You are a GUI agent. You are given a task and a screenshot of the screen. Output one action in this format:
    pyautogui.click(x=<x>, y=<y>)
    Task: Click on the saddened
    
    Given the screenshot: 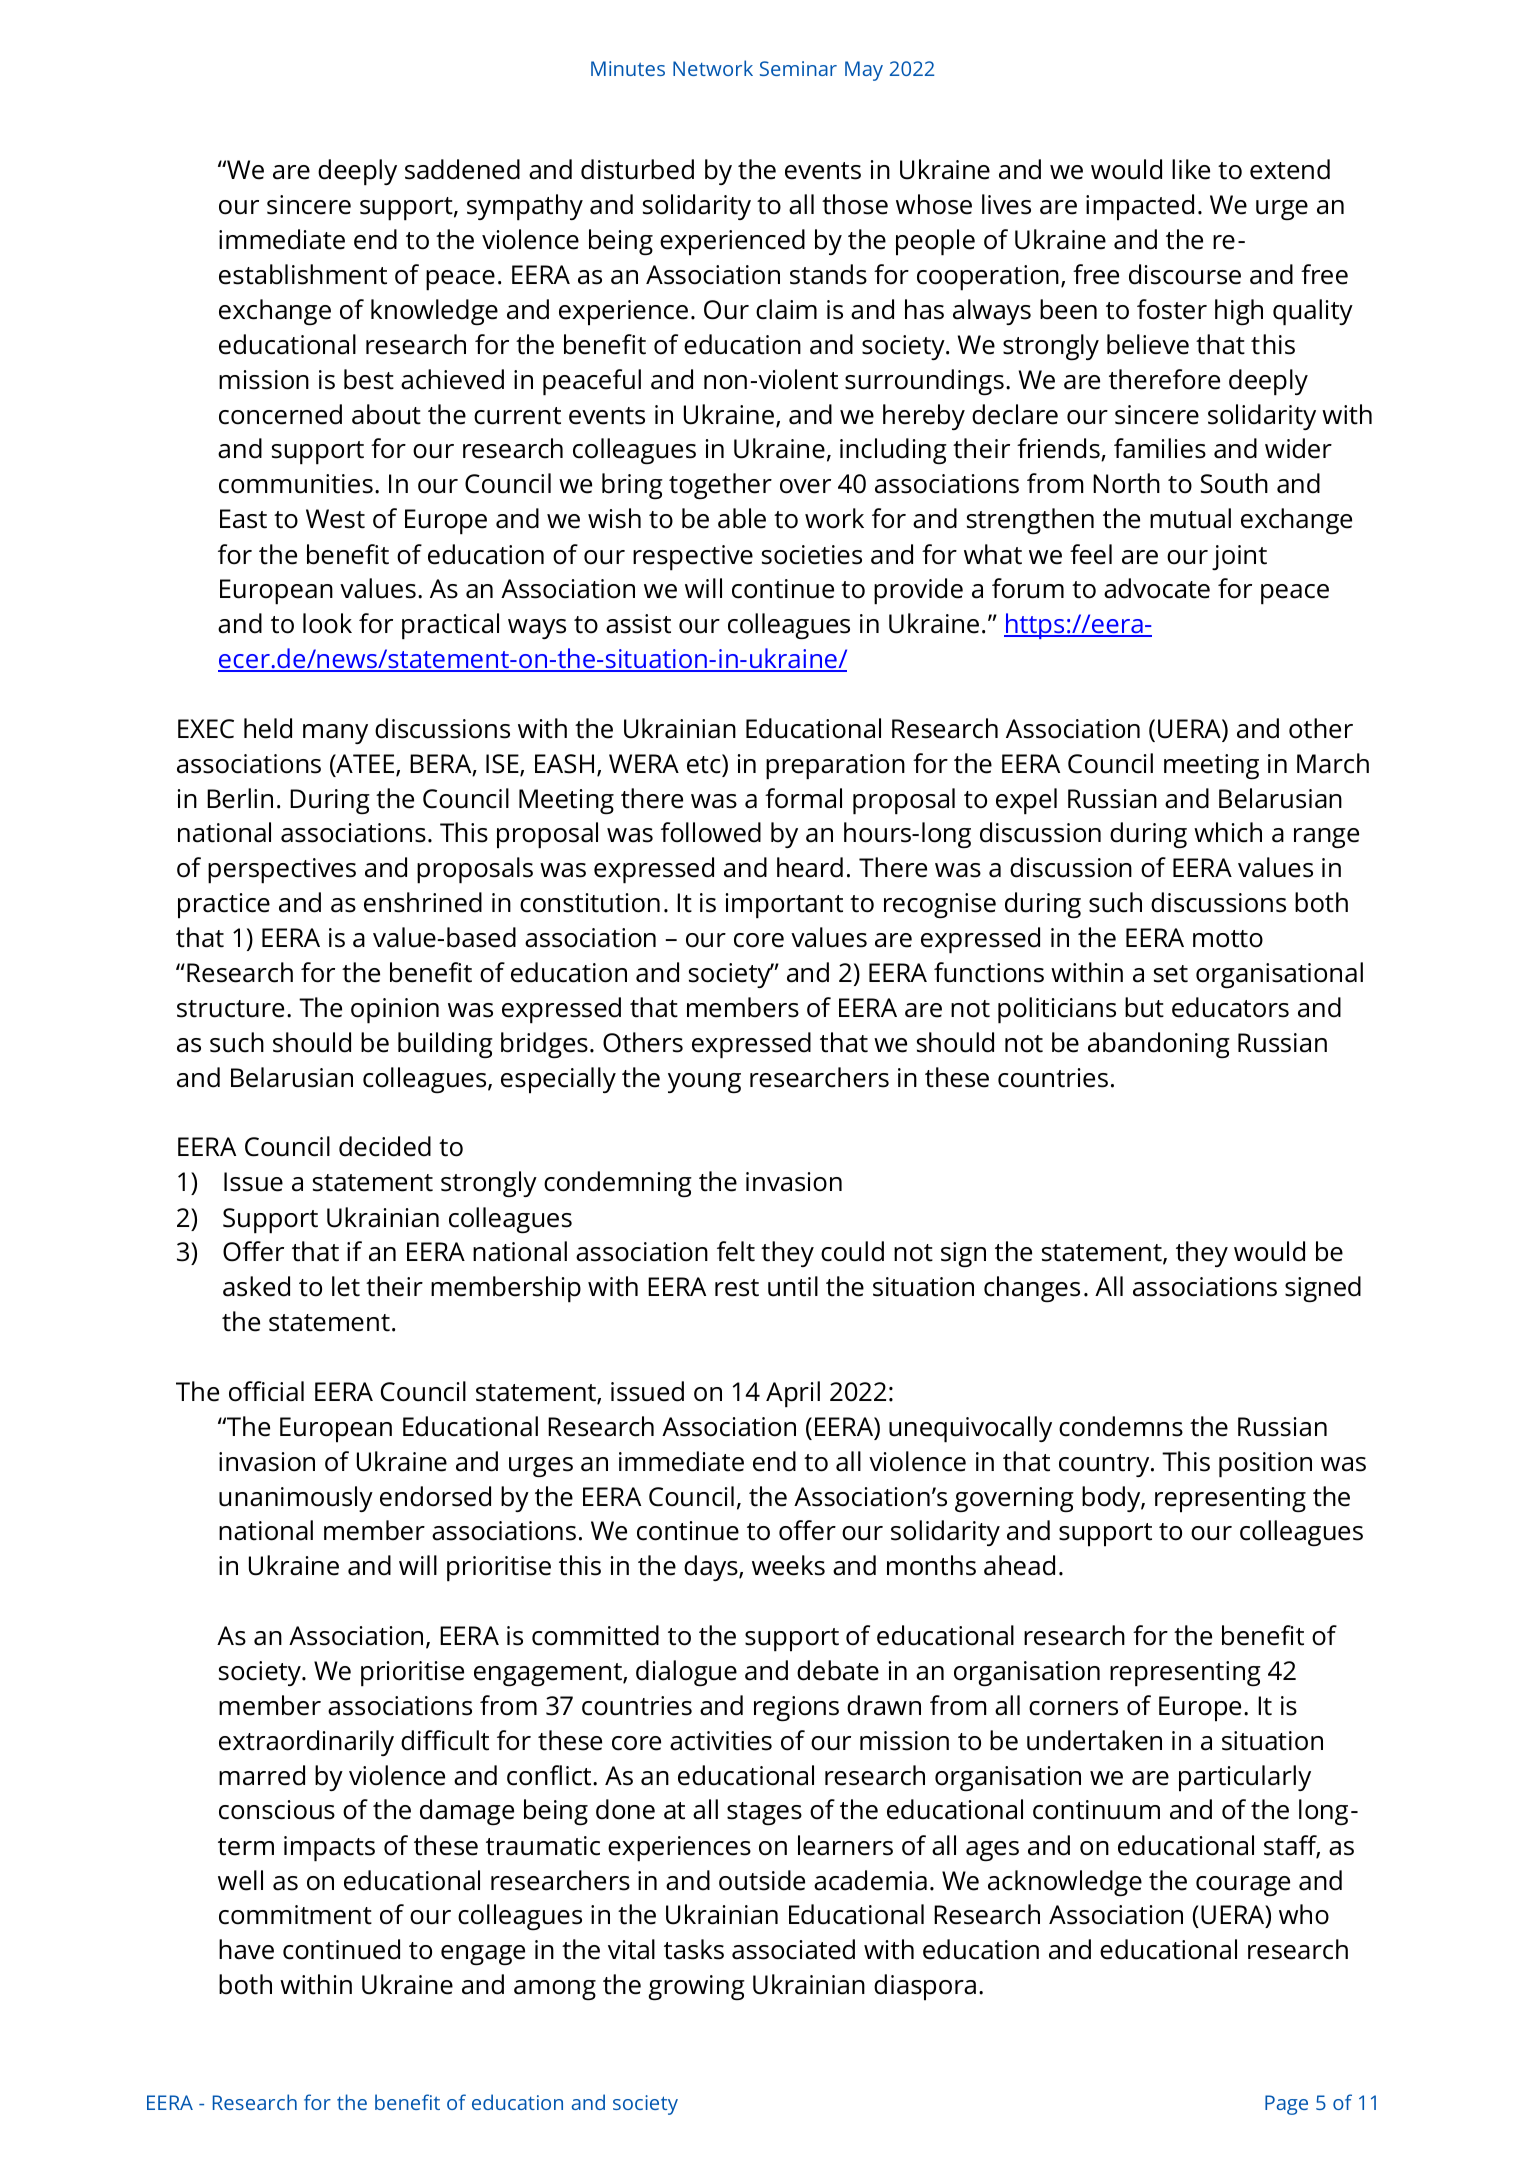 What is the action you would take?
    pyautogui.click(x=462, y=169)
